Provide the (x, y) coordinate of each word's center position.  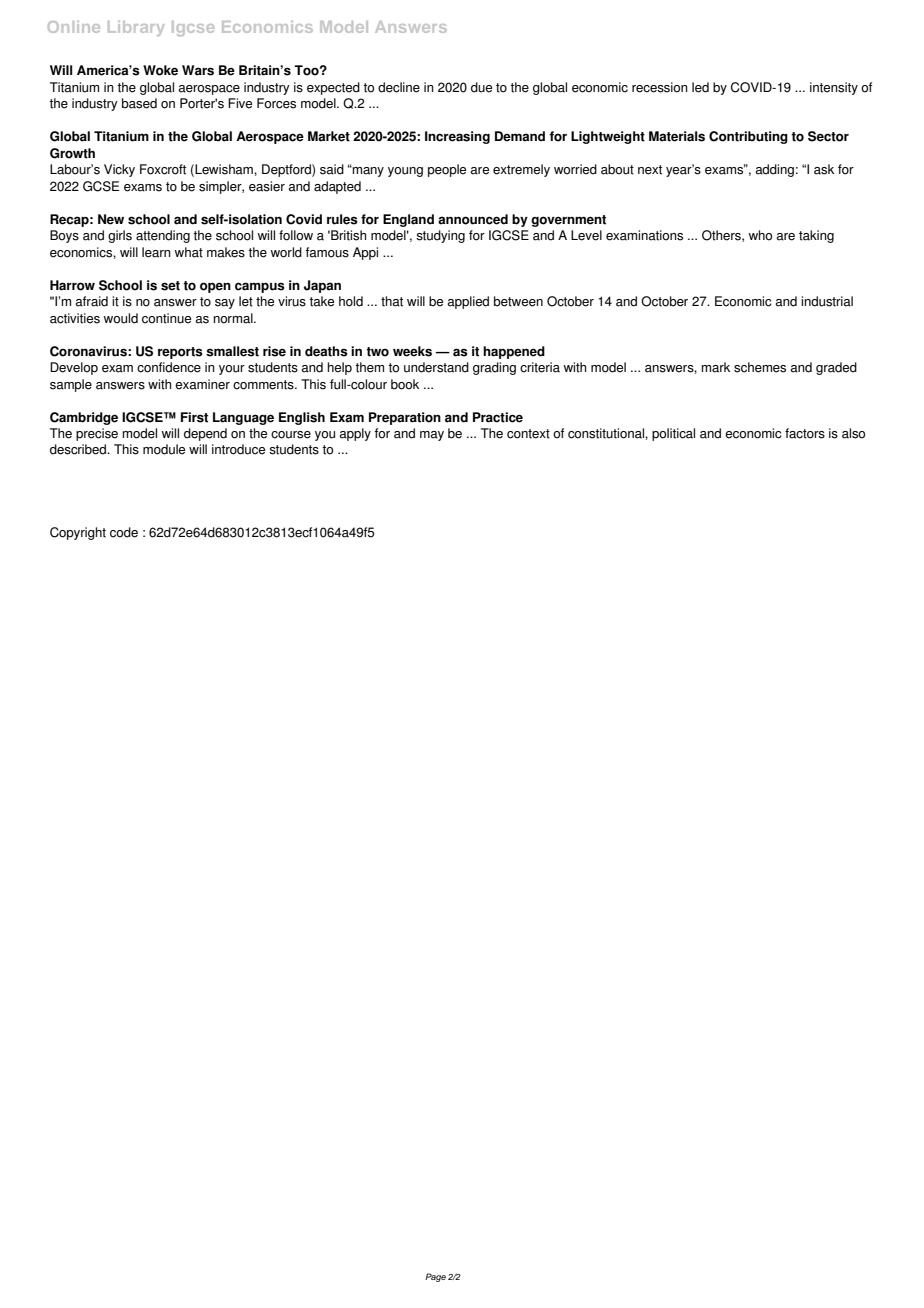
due (481, 87)
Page (435, 1277)
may (432, 436)
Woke (160, 70)
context (528, 434)
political (673, 434)
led (700, 87)
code (124, 532)
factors (805, 433)
